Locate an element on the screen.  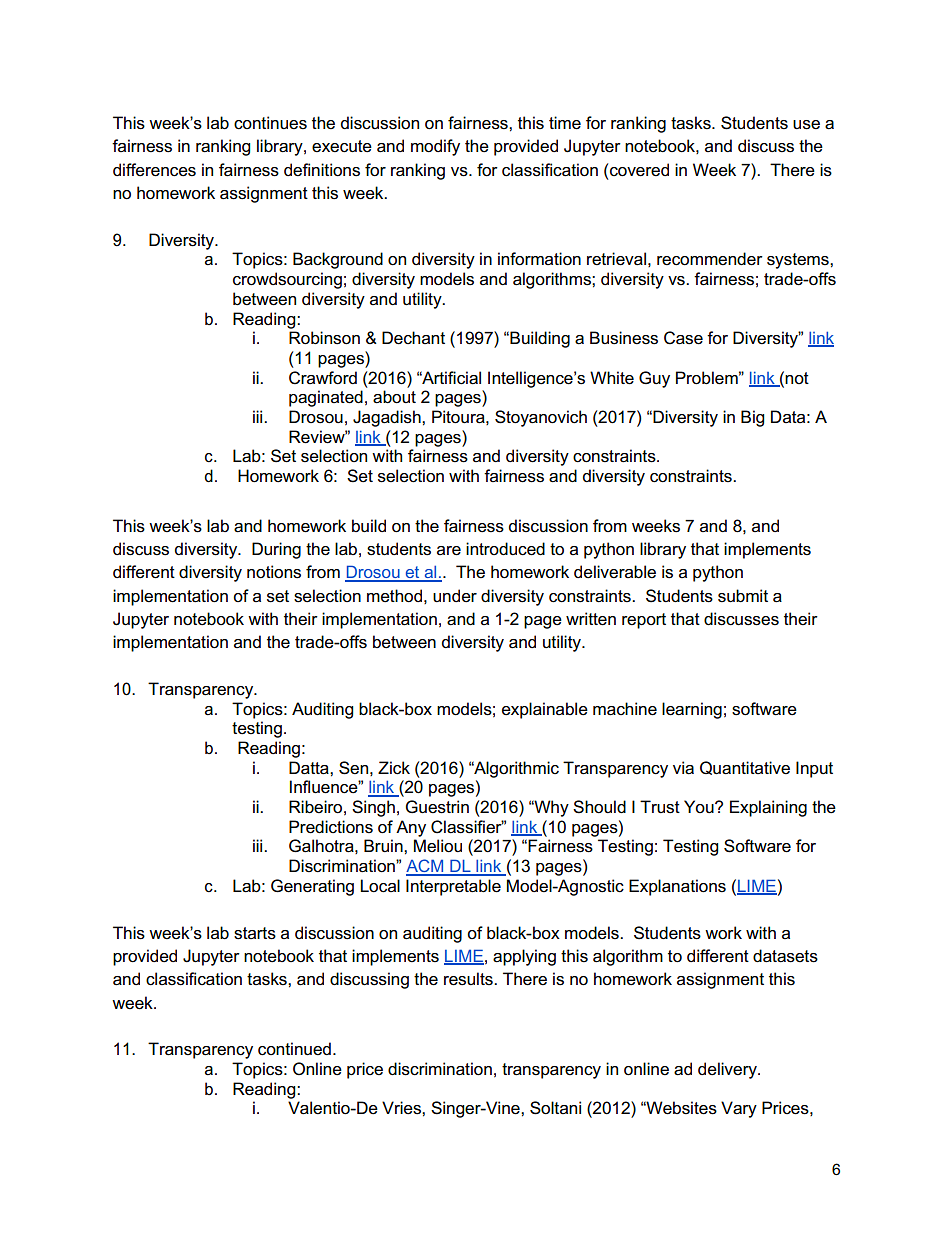
paginated is located at coordinates (326, 398).
